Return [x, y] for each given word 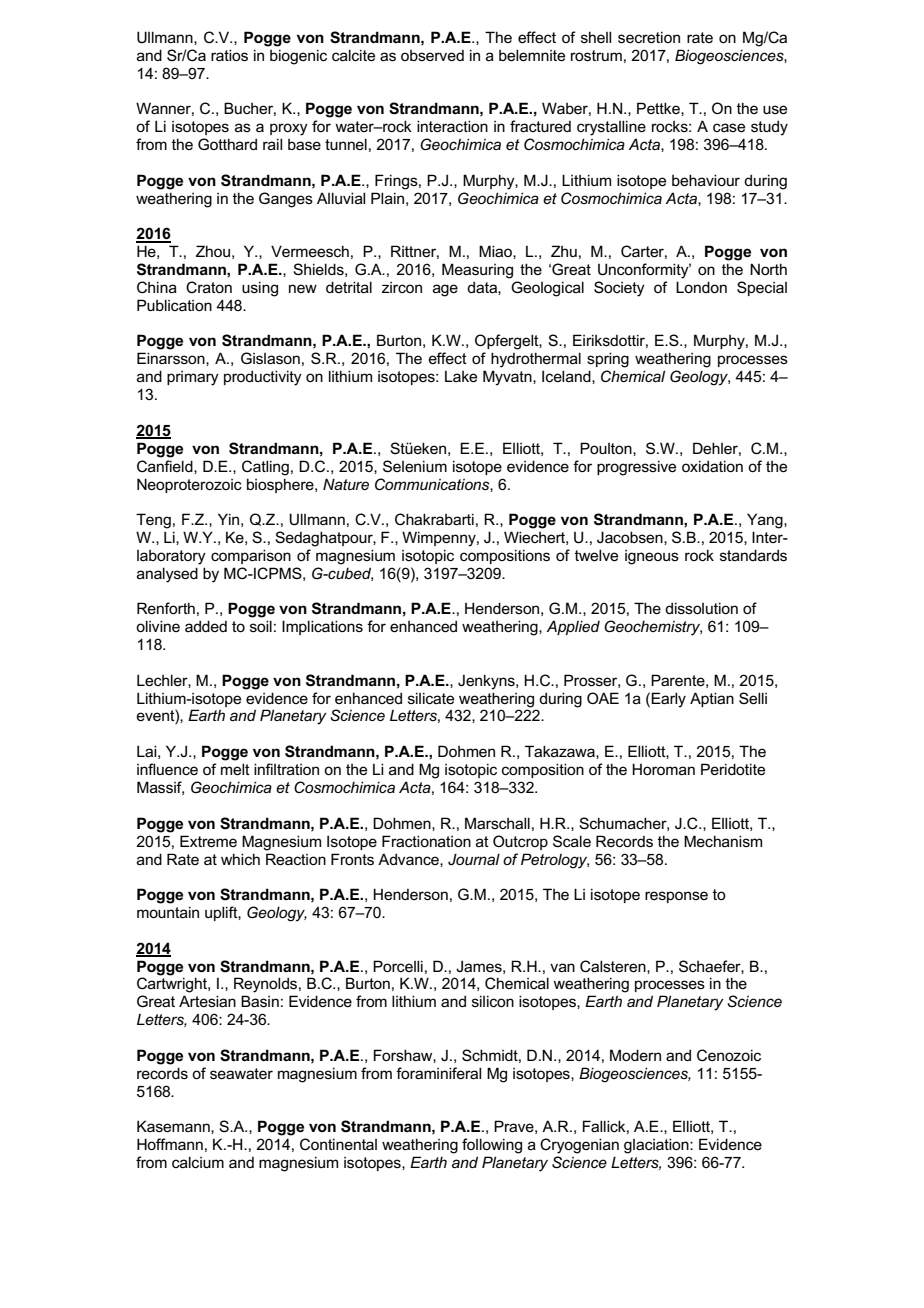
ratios [229, 55]
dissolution [701, 608]
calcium [198, 1162]
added [206, 626]
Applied [573, 627]
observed [432, 55]
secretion [649, 37]
